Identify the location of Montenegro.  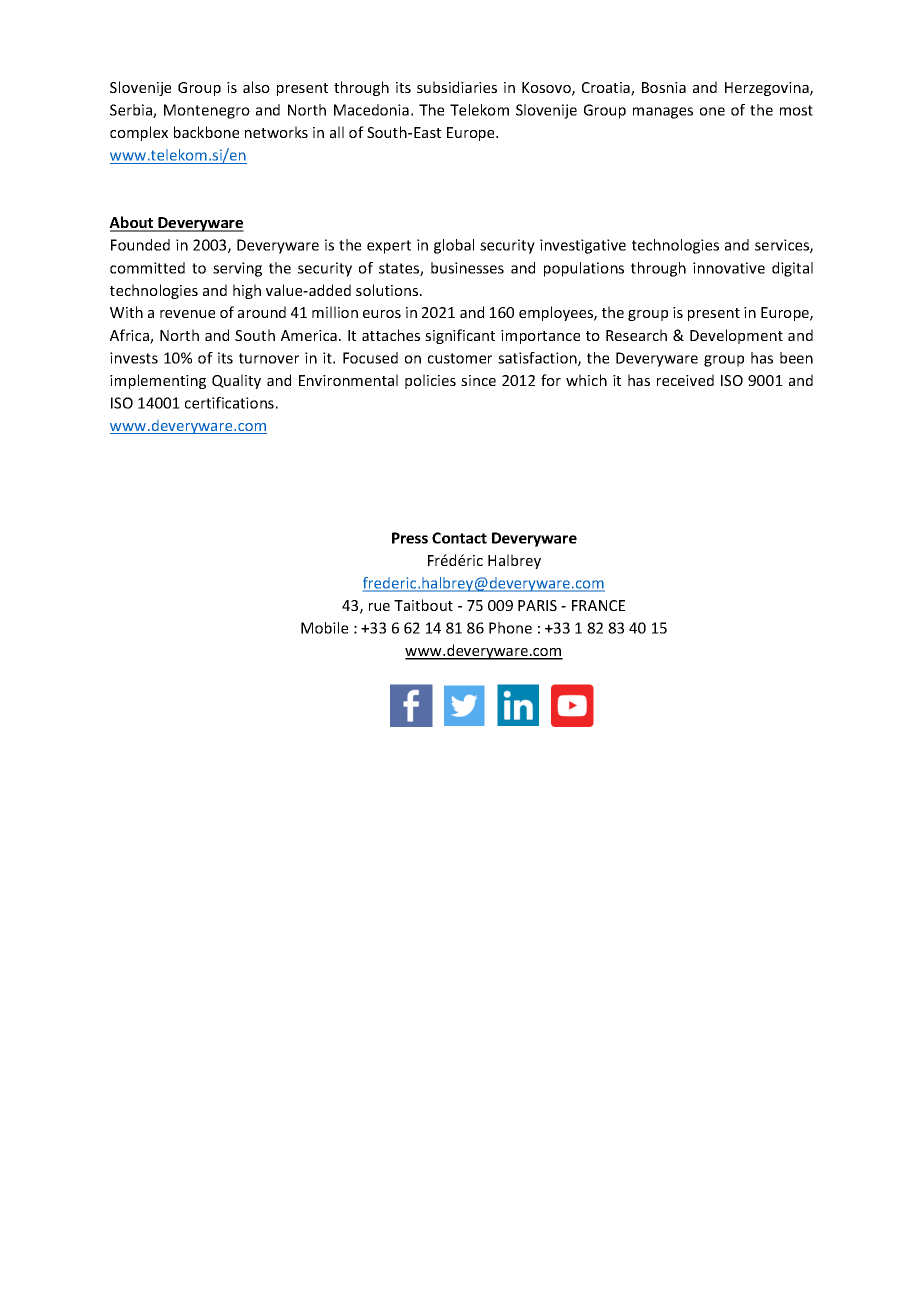
(207, 111).
